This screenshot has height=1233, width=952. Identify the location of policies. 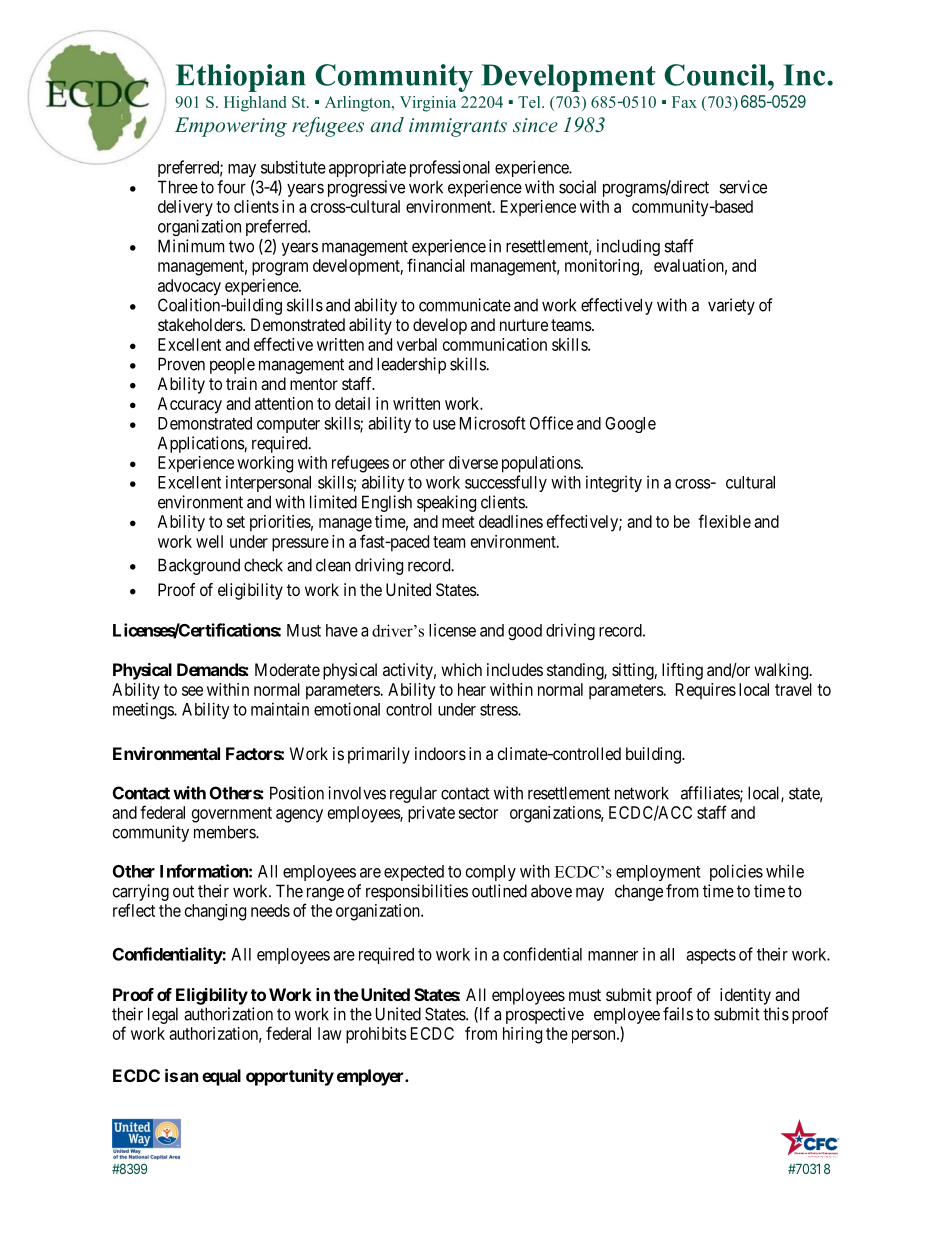
(736, 872).
